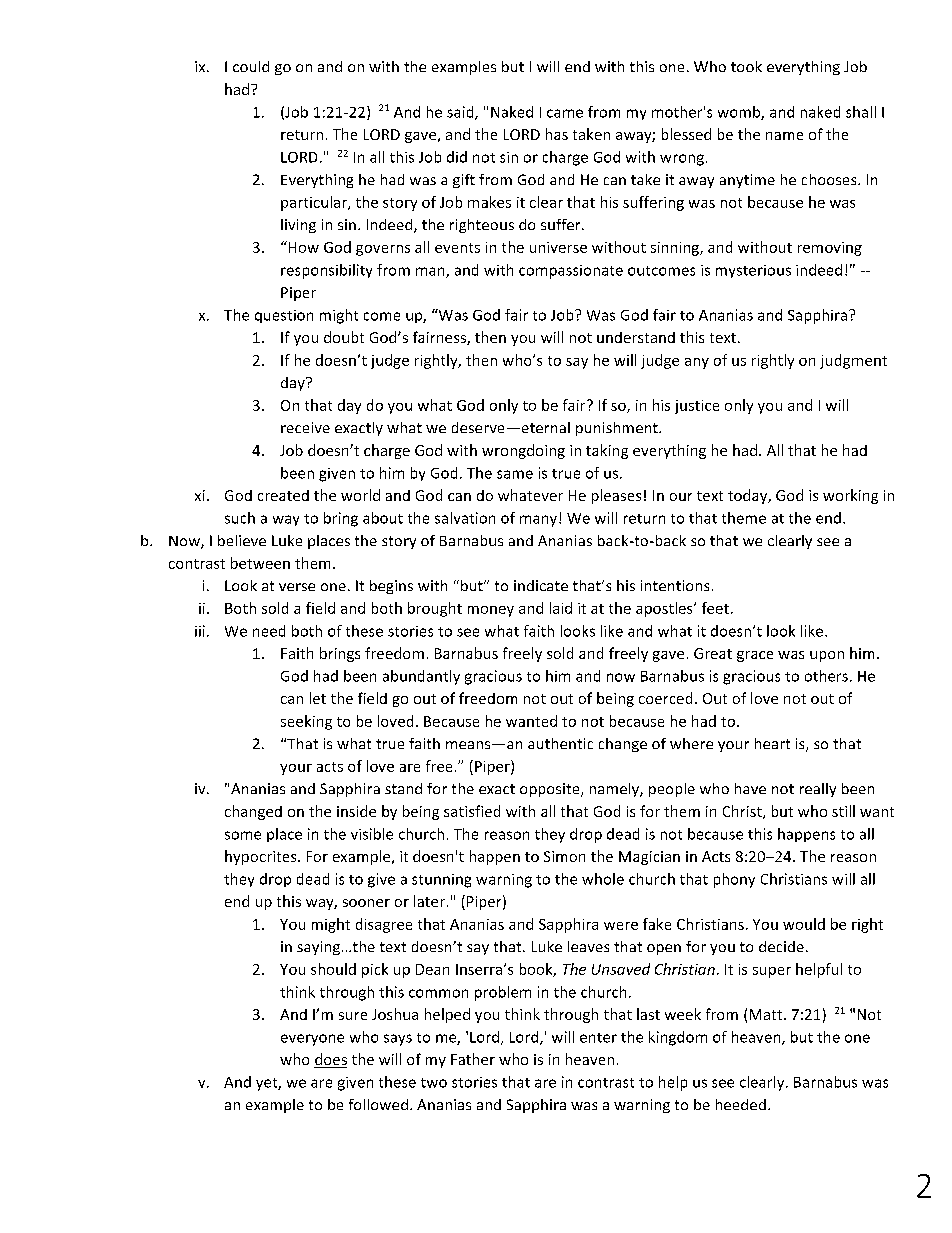 This page has height=1233, width=952. Describe the element at coordinates (262, 857) in the page. I see `hypocrites` at that location.
